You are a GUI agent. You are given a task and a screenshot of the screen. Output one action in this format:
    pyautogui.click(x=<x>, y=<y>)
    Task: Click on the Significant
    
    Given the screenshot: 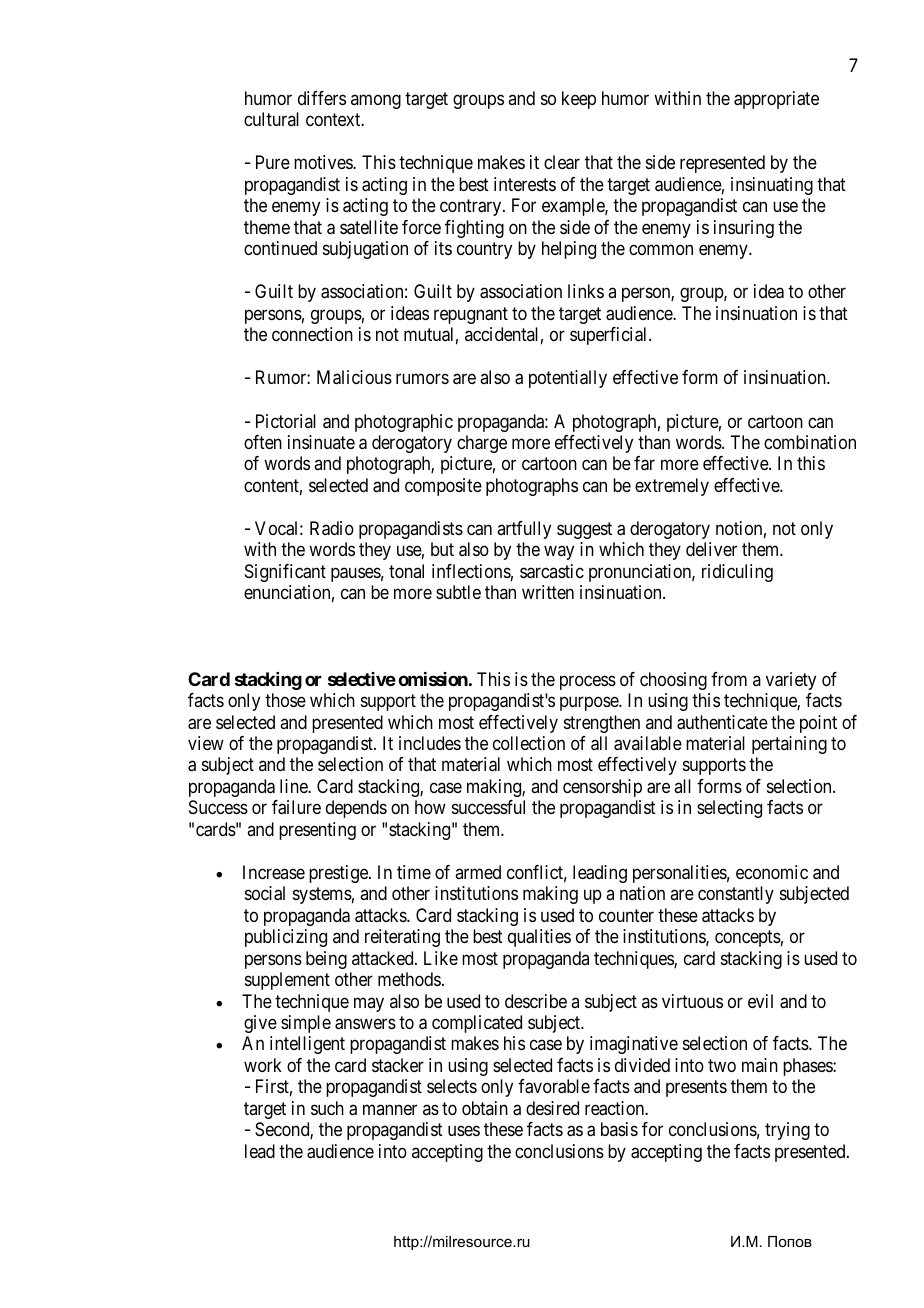 What is the action you would take?
    pyautogui.click(x=285, y=573)
